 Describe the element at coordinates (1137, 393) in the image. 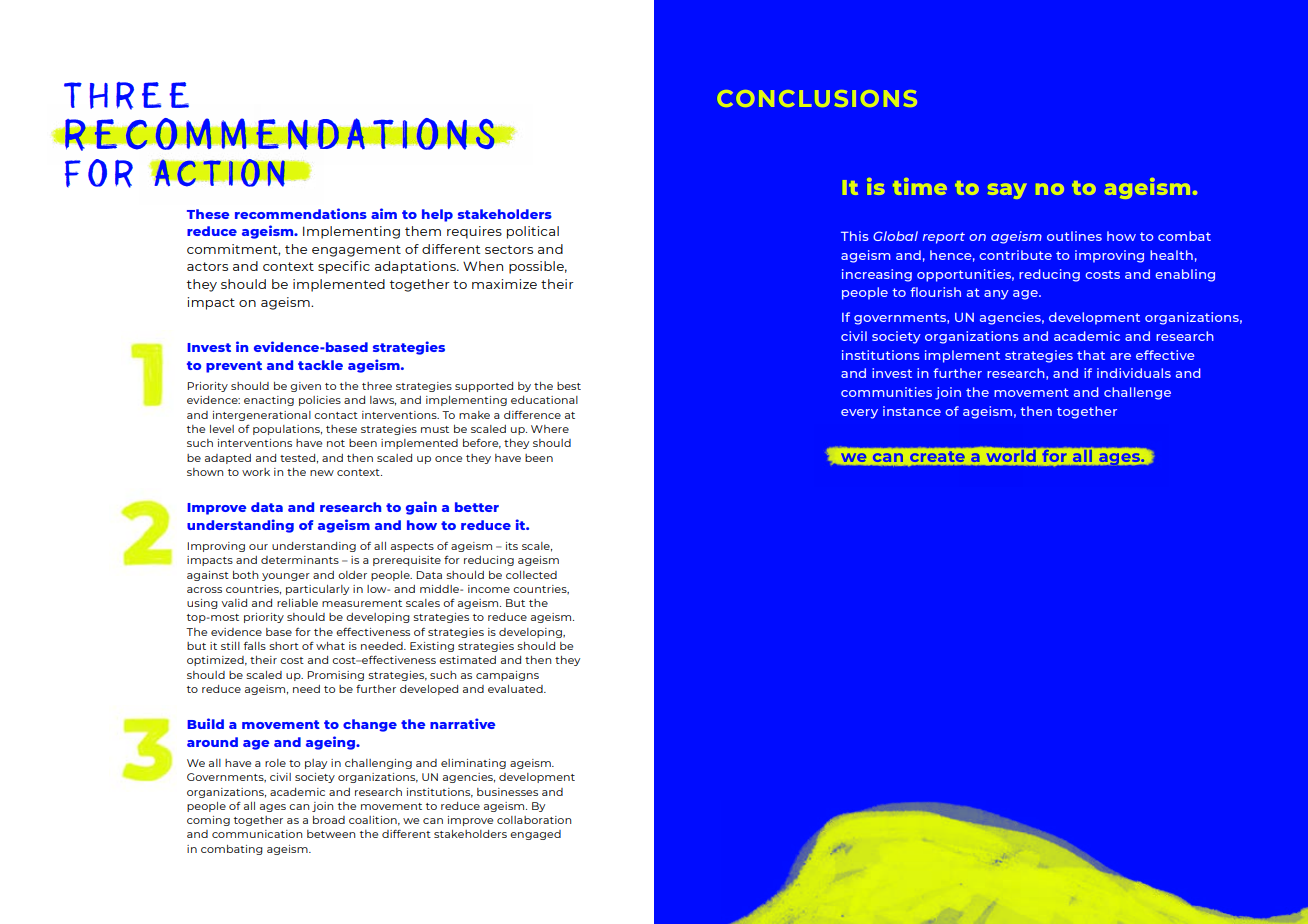

I see `challenge` at that location.
